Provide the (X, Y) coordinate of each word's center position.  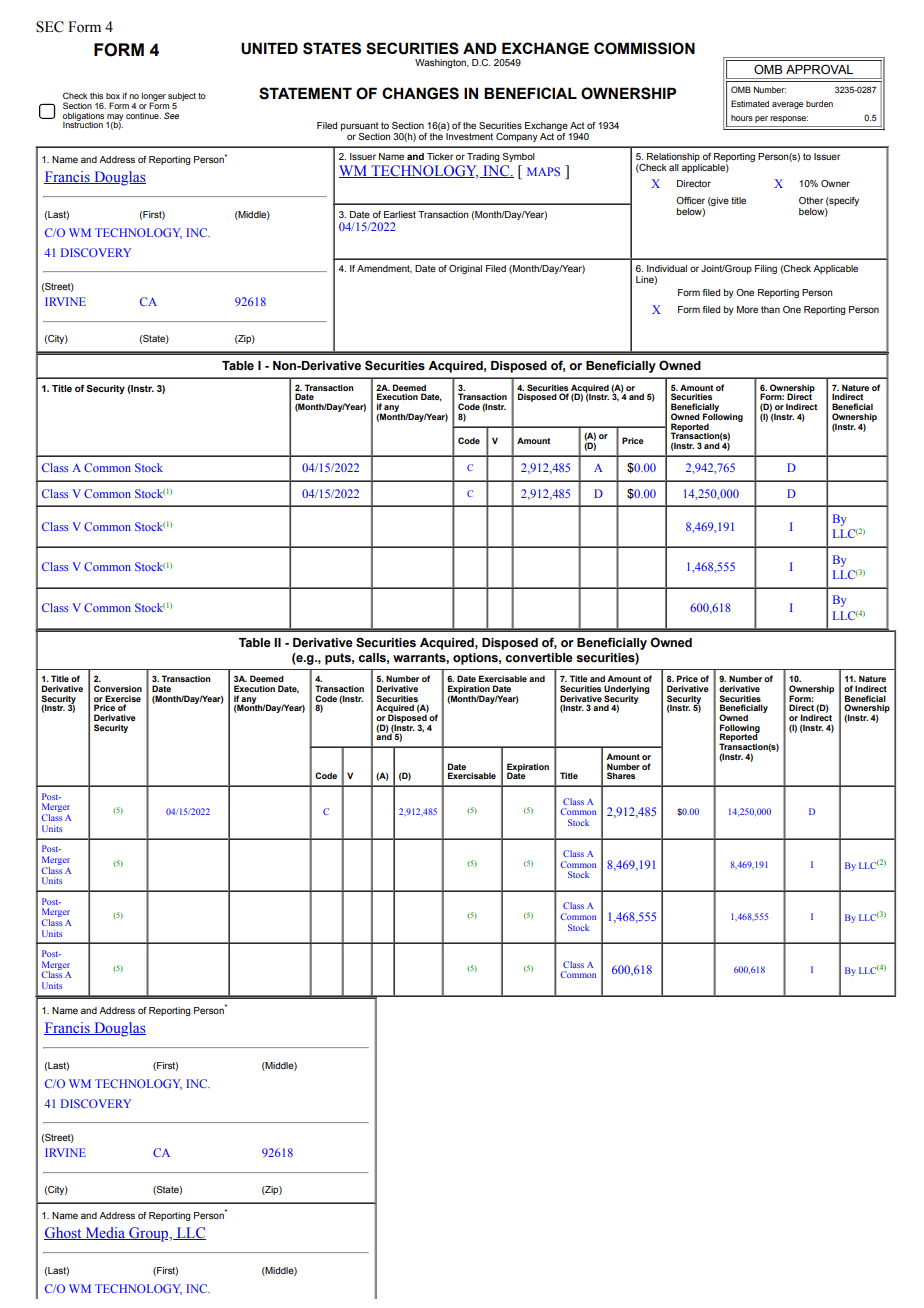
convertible (539, 658)
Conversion (118, 688)
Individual (667, 268)
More (747, 309)
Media (105, 1233)
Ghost (64, 1233)
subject (182, 98)
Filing (766, 269)
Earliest (400, 214)
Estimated (750, 103)
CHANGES (420, 93)
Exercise (123, 698)
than (770, 309)
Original (465, 269)
